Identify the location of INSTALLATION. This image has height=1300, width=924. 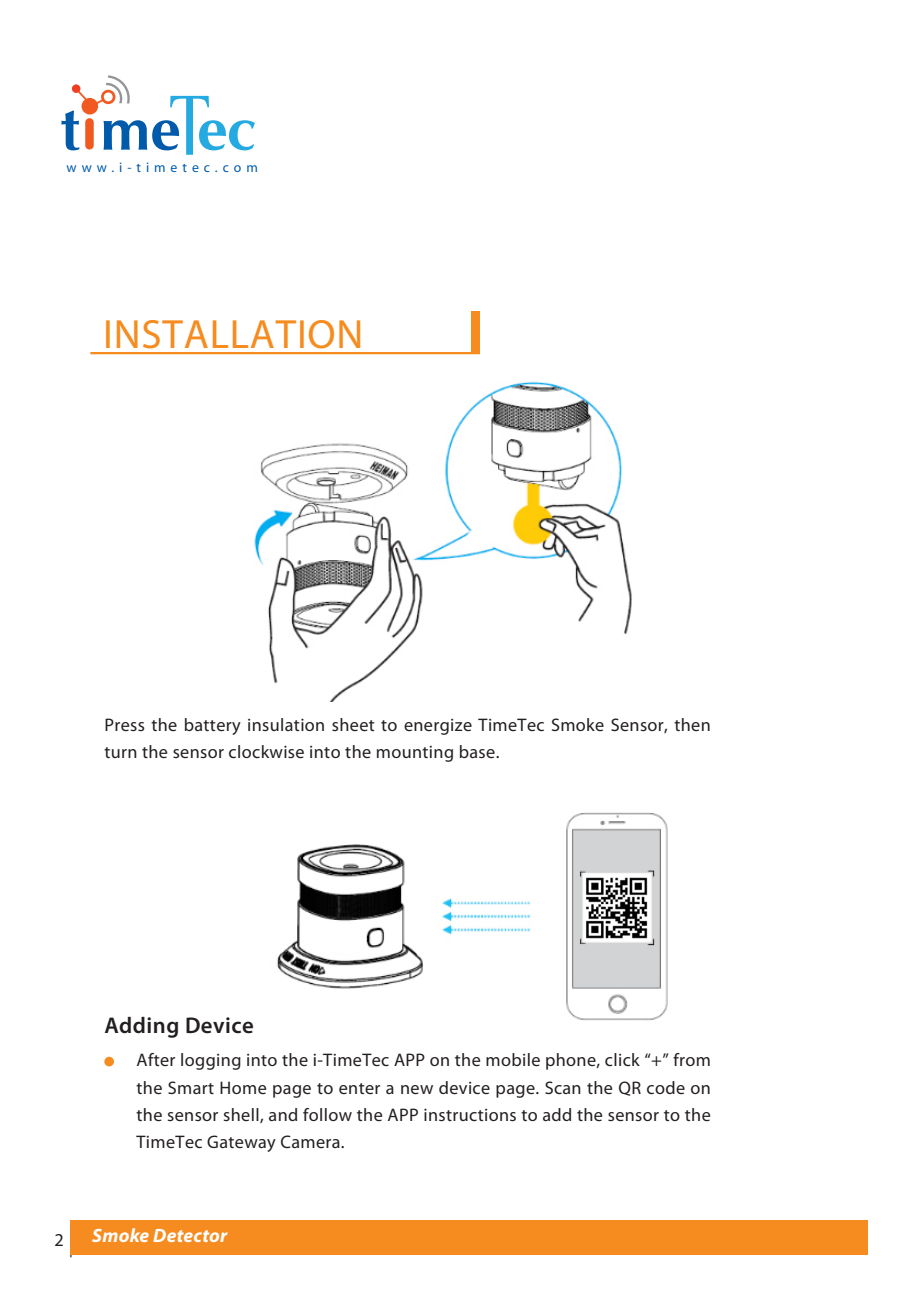
(233, 334).
